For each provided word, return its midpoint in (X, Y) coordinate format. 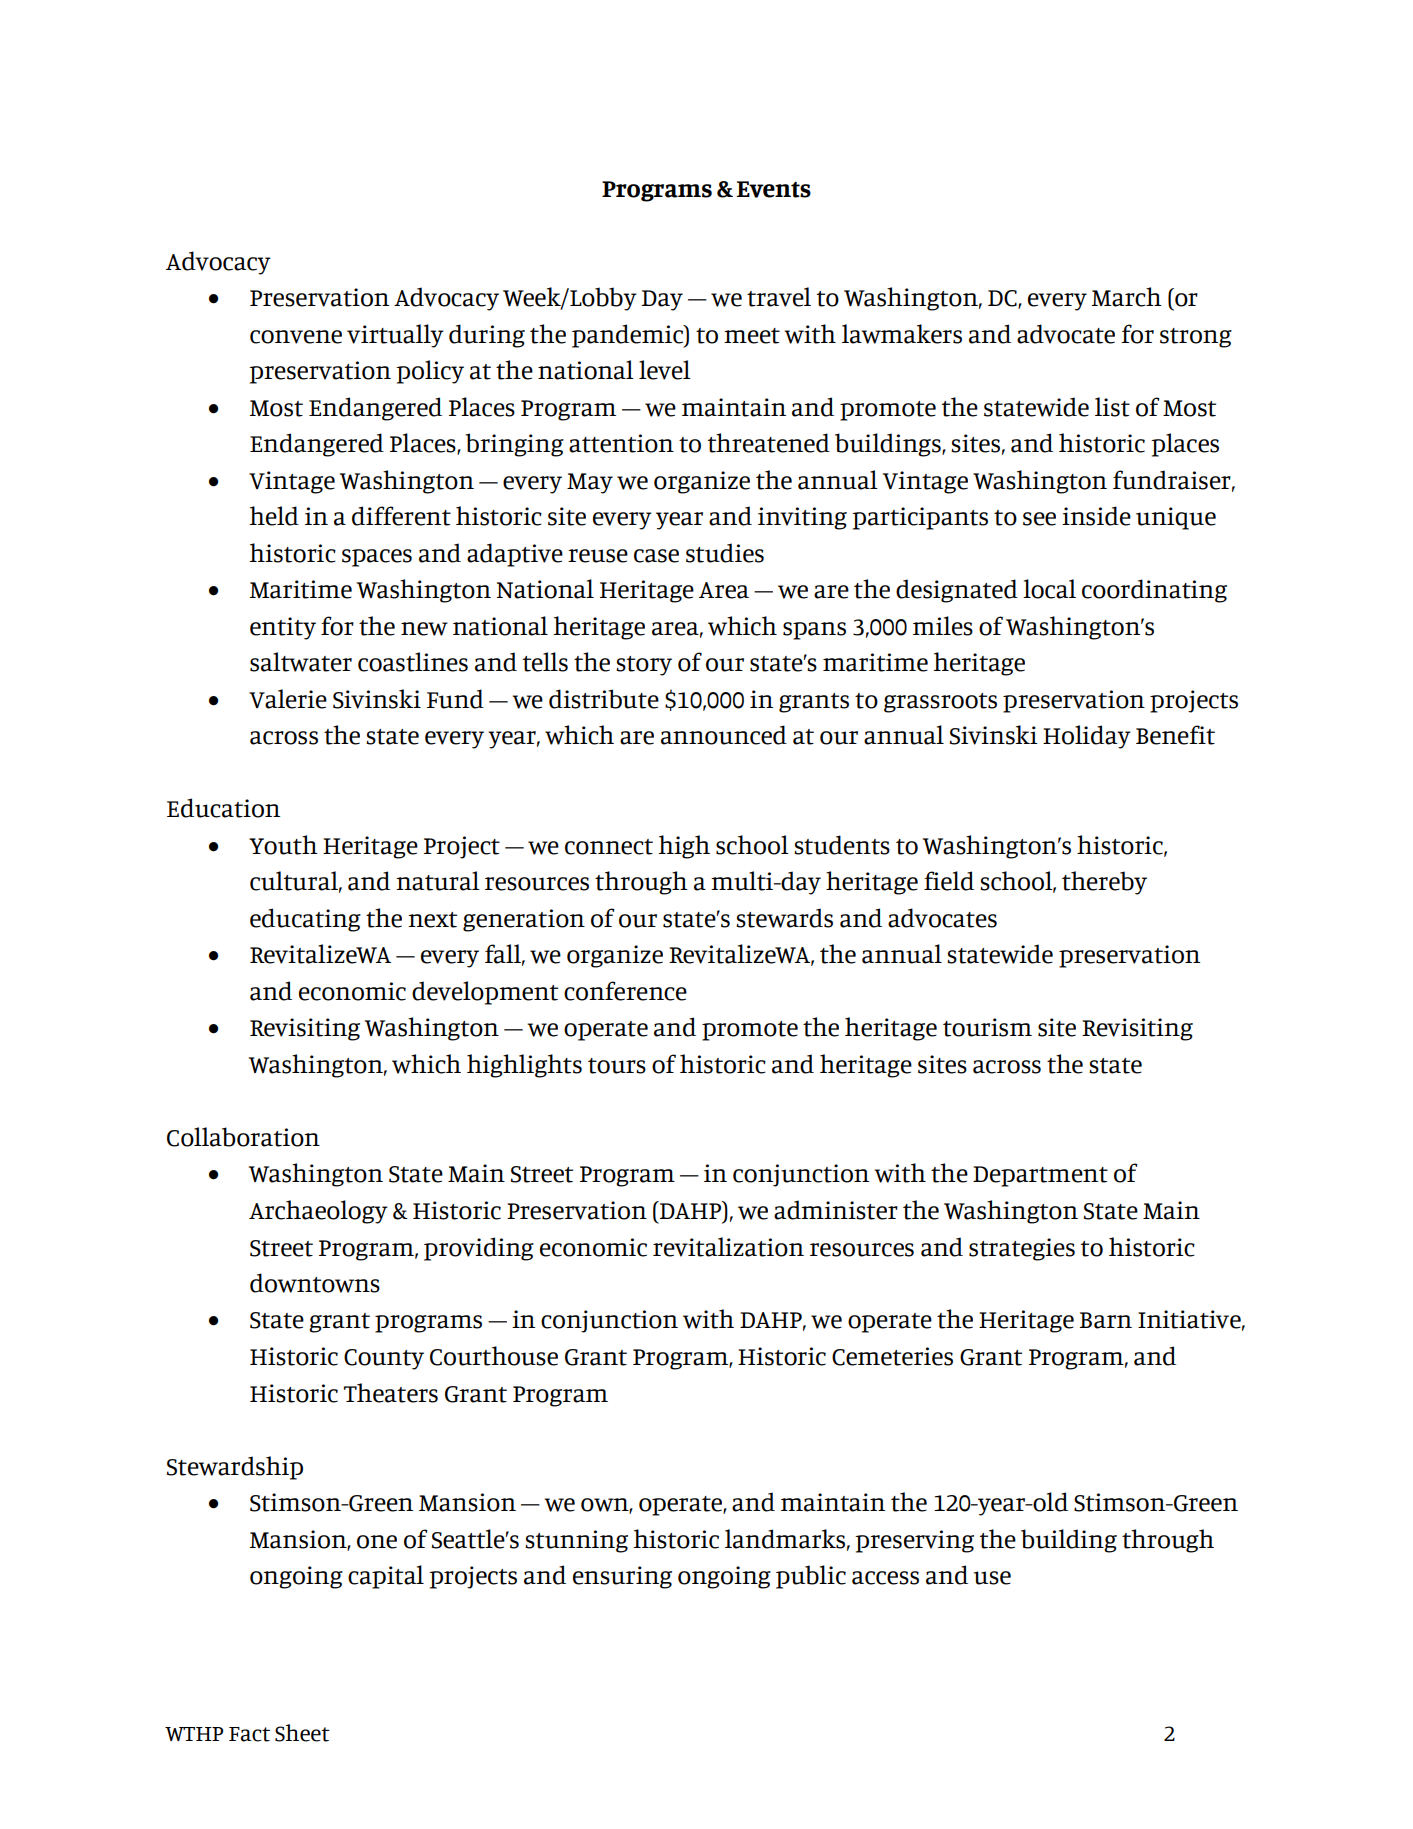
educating (305, 920)
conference (625, 991)
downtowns (315, 1283)
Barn (1106, 1320)
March (1127, 297)
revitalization (728, 1247)
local (1049, 589)
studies (725, 553)
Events (773, 189)
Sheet (302, 1733)
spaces (377, 558)
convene (296, 337)
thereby (1104, 883)
